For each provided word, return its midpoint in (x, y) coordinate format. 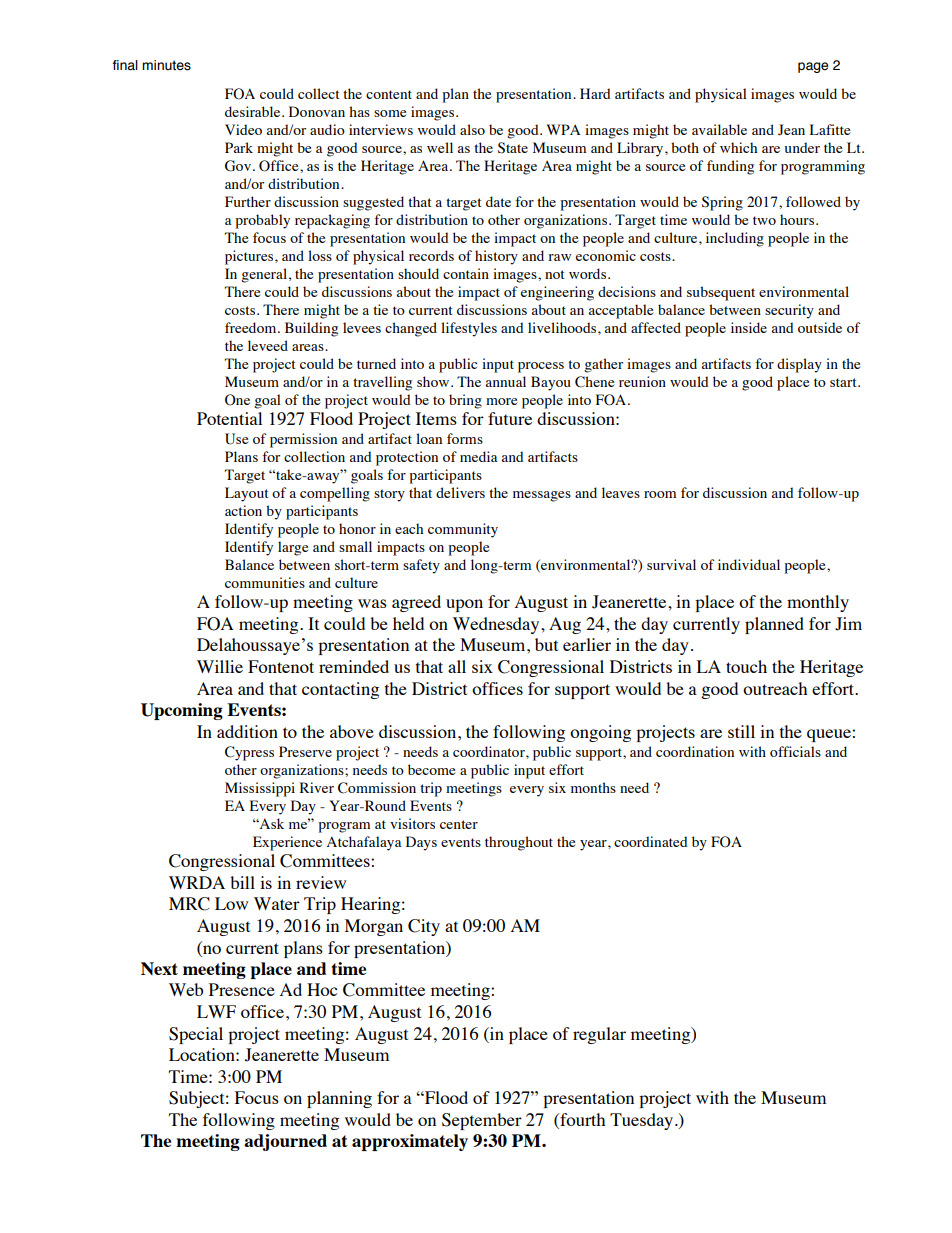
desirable (254, 111)
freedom (252, 327)
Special (196, 1035)
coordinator (490, 751)
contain (466, 273)
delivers (460, 492)
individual (749, 564)
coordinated (651, 841)
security (789, 311)
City (424, 927)
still (741, 731)
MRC (189, 904)
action (243, 510)
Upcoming (182, 711)
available (719, 129)
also (472, 129)
